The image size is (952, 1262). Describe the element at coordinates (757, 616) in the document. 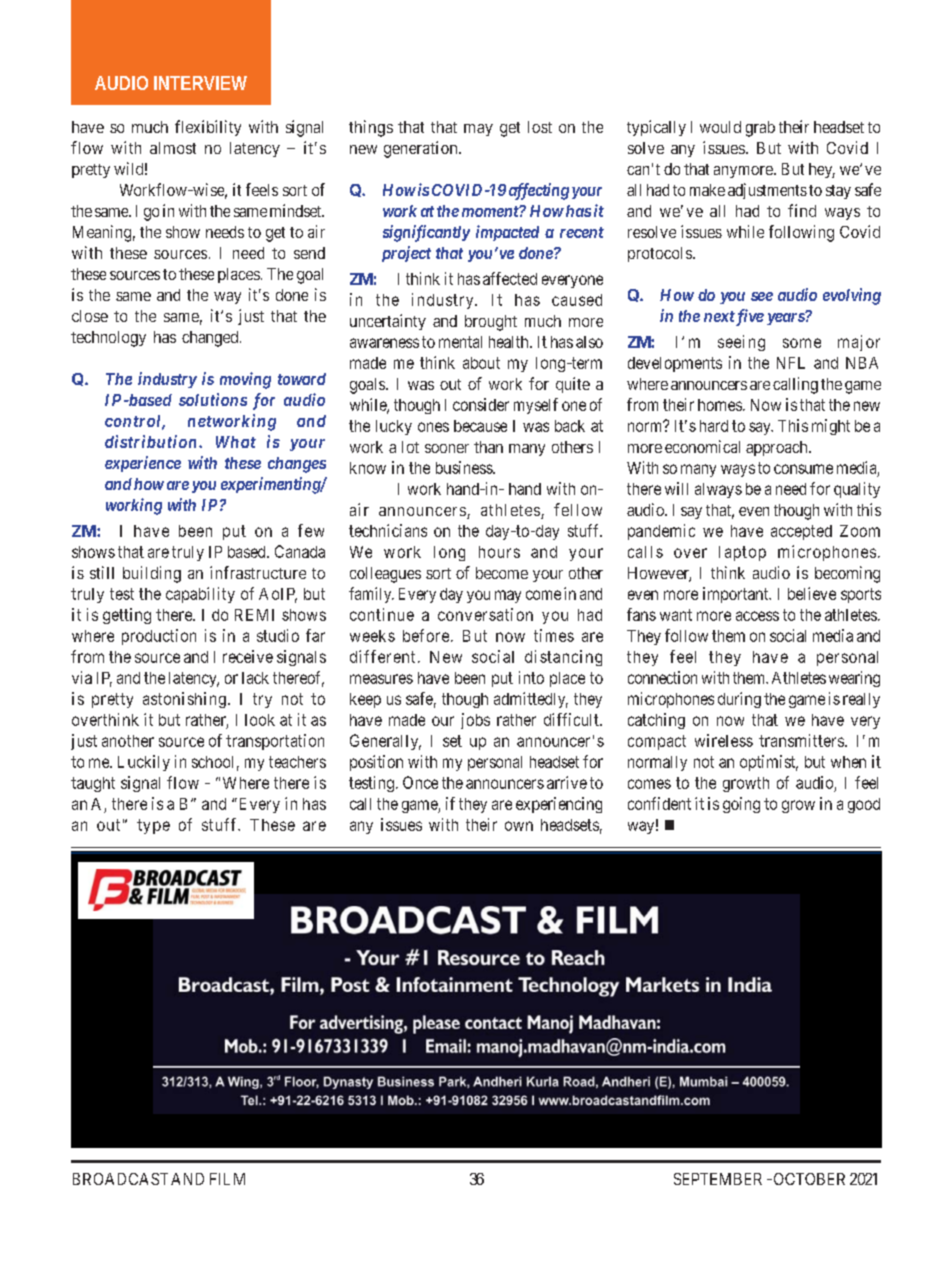

I see `access` at that location.
